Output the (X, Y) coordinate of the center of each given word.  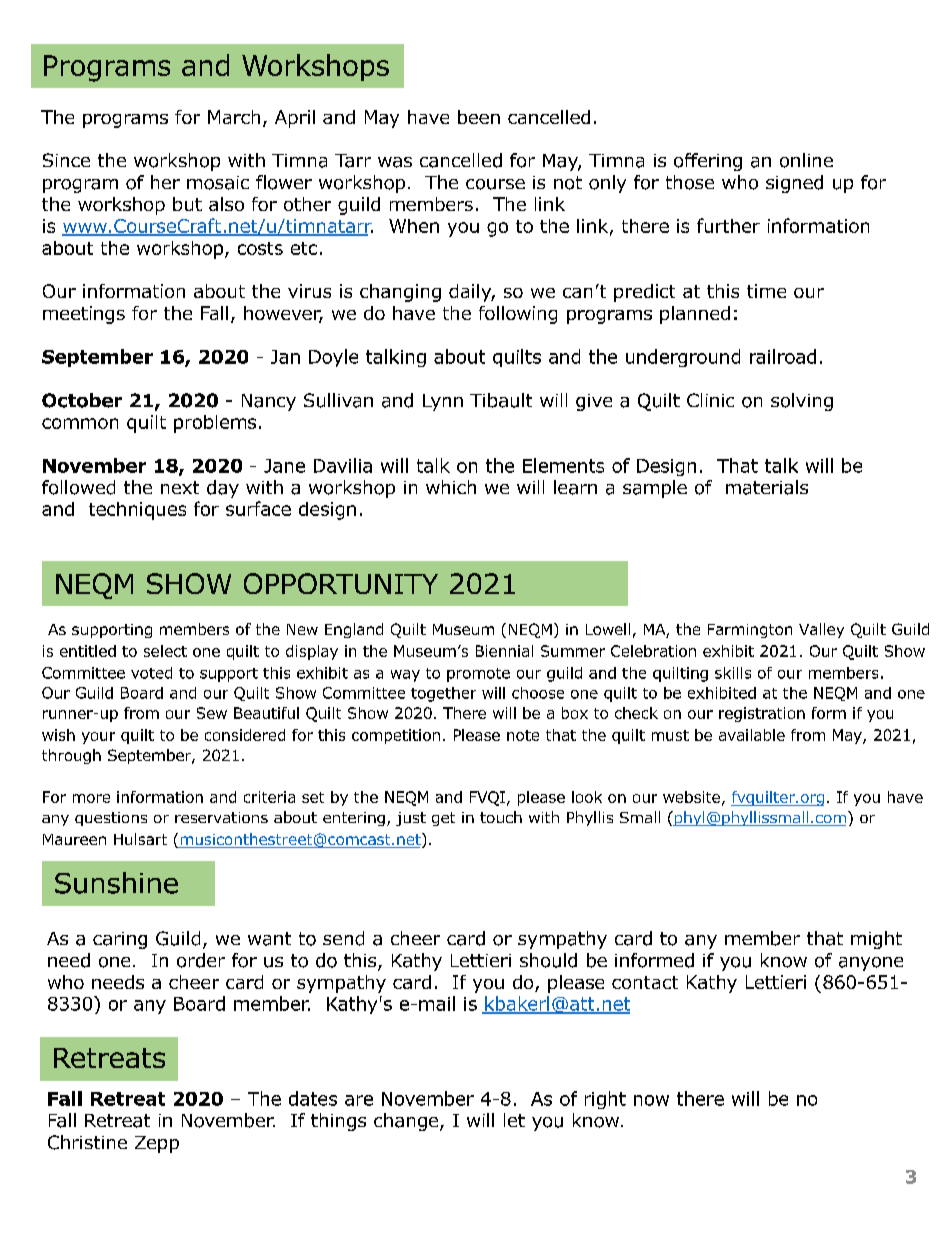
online (806, 160)
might (876, 940)
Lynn (443, 402)
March (234, 117)
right (605, 1100)
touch (501, 817)
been (479, 117)
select (165, 651)
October (82, 400)
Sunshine (116, 883)
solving (802, 402)
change (407, 1122)
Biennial (504, 651)
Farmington (750, 631)
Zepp (157, 1144)
